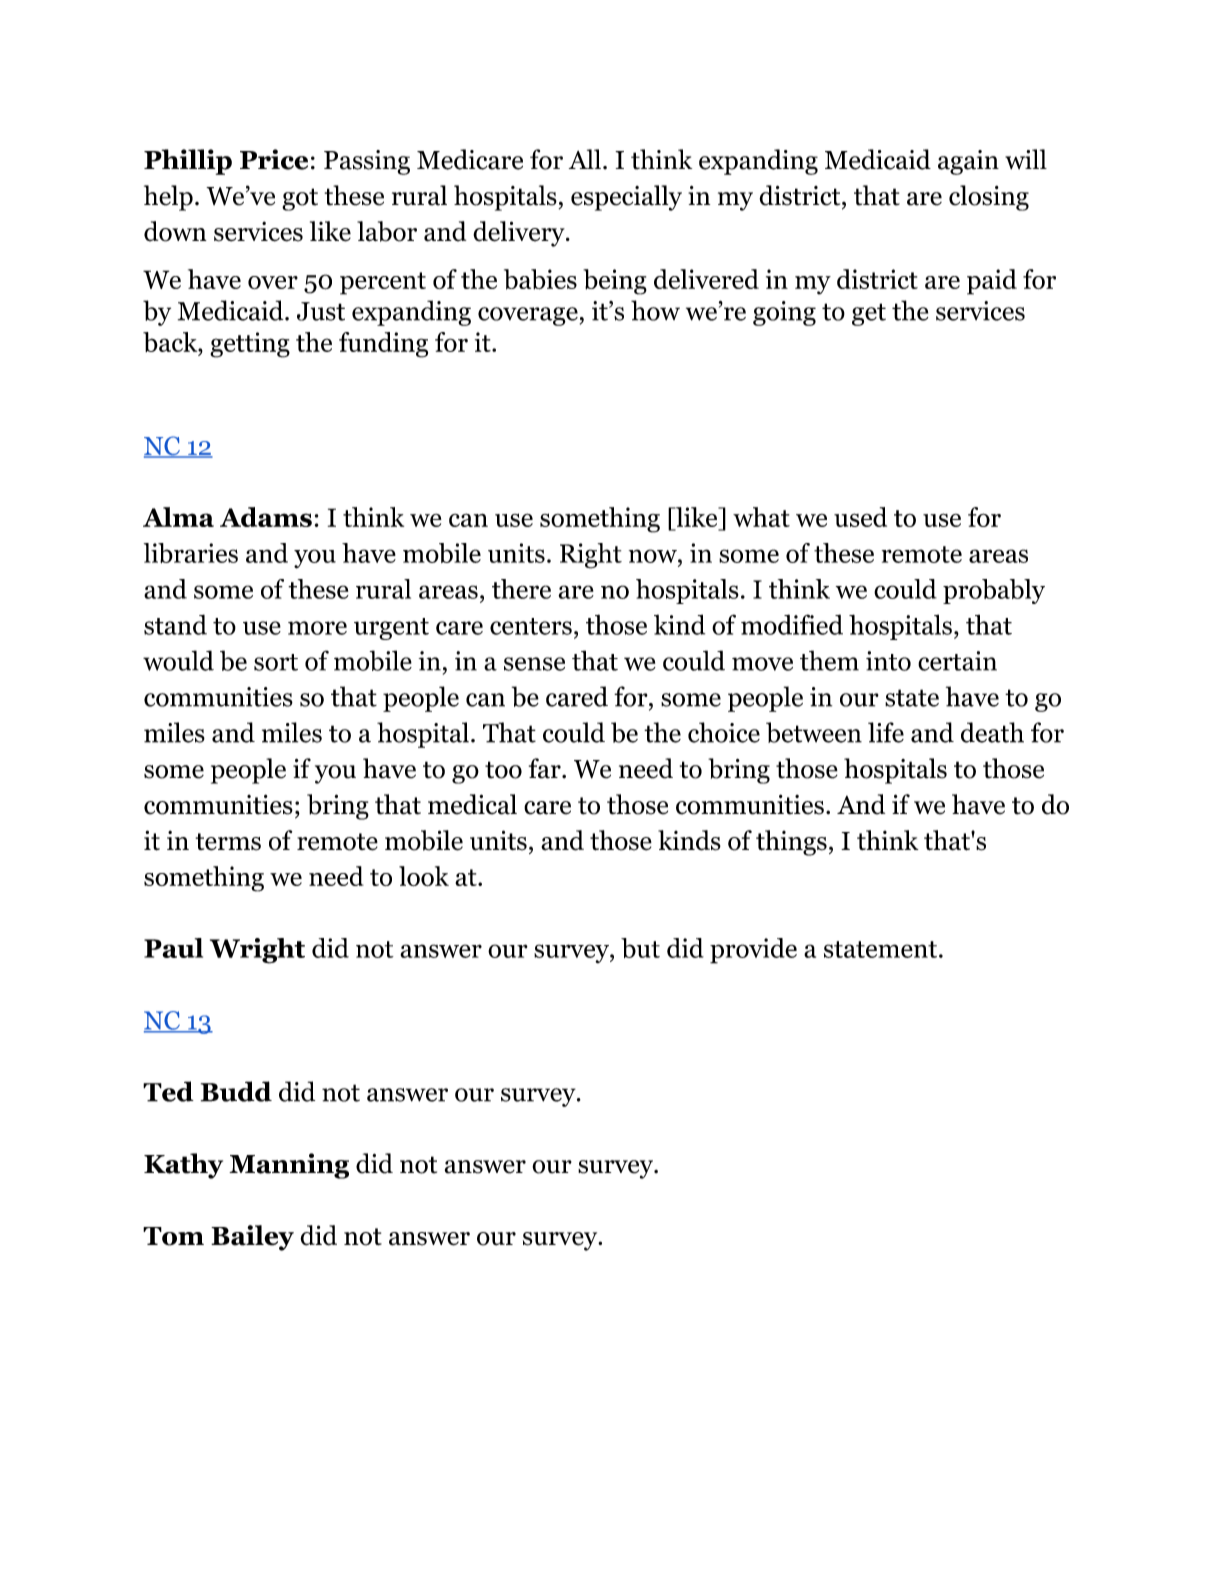 This screenshot has width=1221, height=1580. I want to click on especially, so click(626, 198).
